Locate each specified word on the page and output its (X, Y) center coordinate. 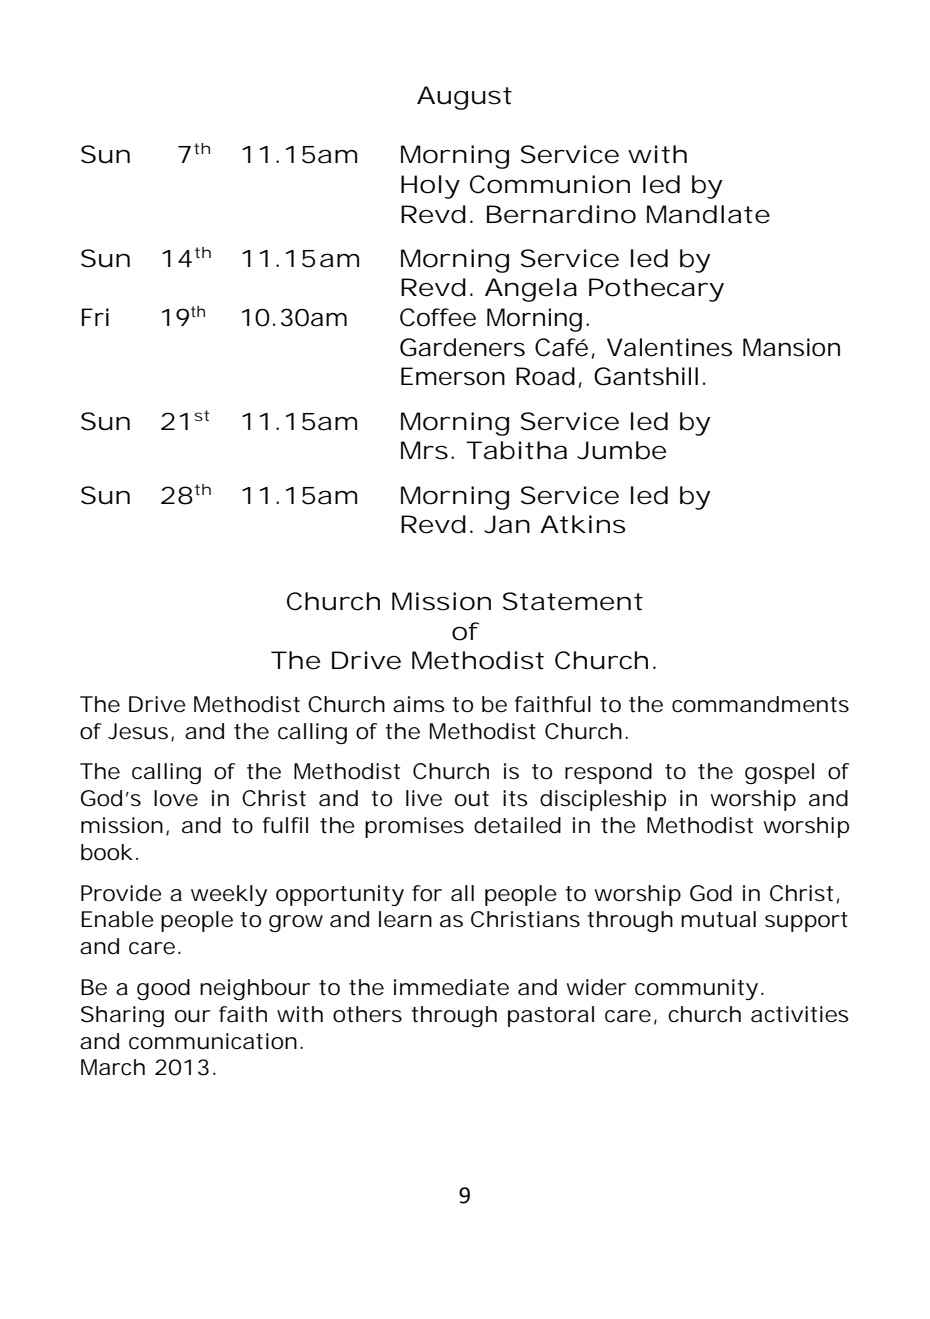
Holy (430, 187)
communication (213, 1041)
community (696, 989)
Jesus (140, 732)
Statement (573, 601)
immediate (451, 987)
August (464, 98)
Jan (507, 524)
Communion (550, 184)
